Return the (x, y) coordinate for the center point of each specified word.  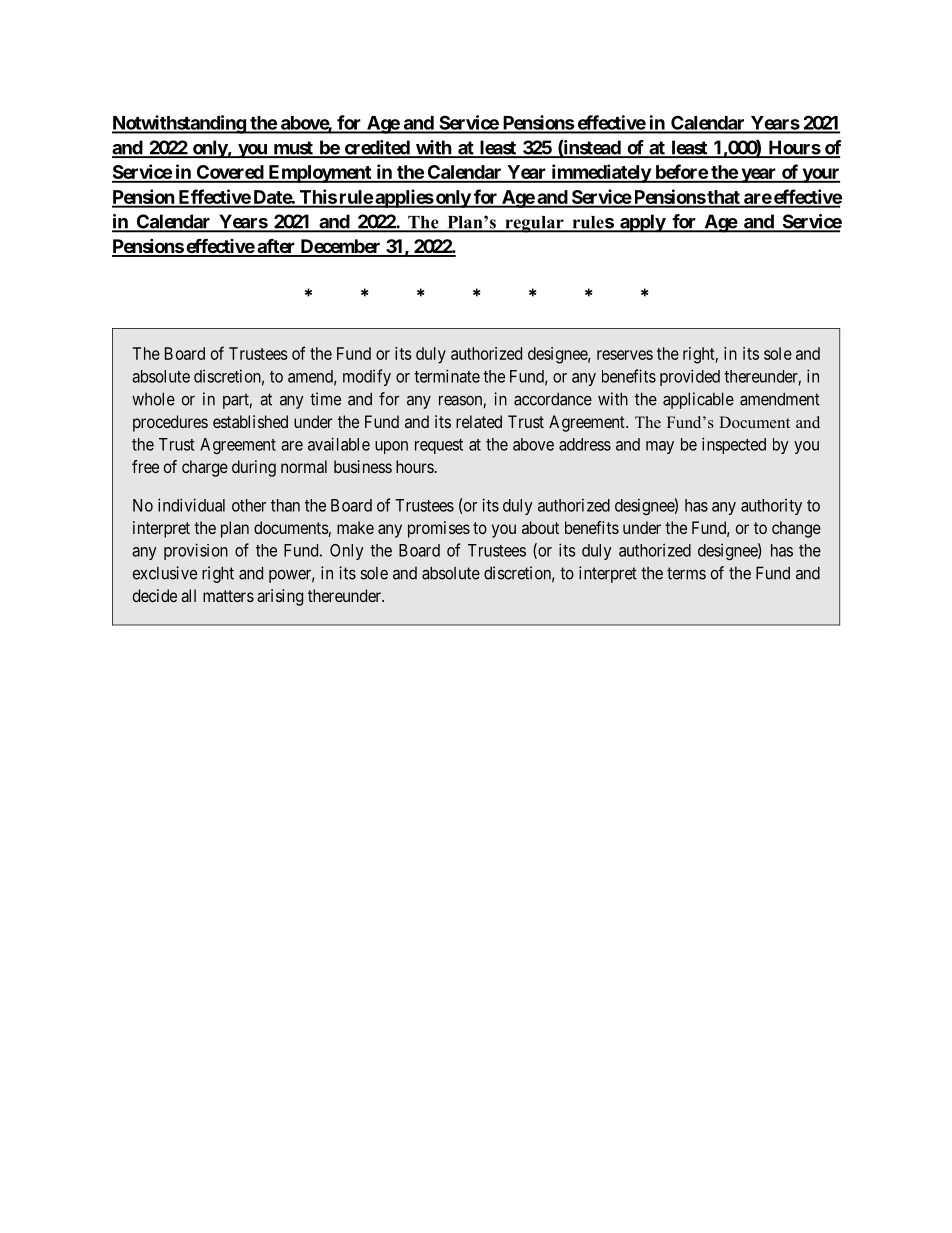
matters (228, 596)
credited (376, 148)
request (439, 446)
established (250, 421)
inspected (734, 445)
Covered (229, 173)
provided (690, 377)
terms (686, 573)
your (820, 175)
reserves (625, 355)
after (276, 247)
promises (439, 529)
